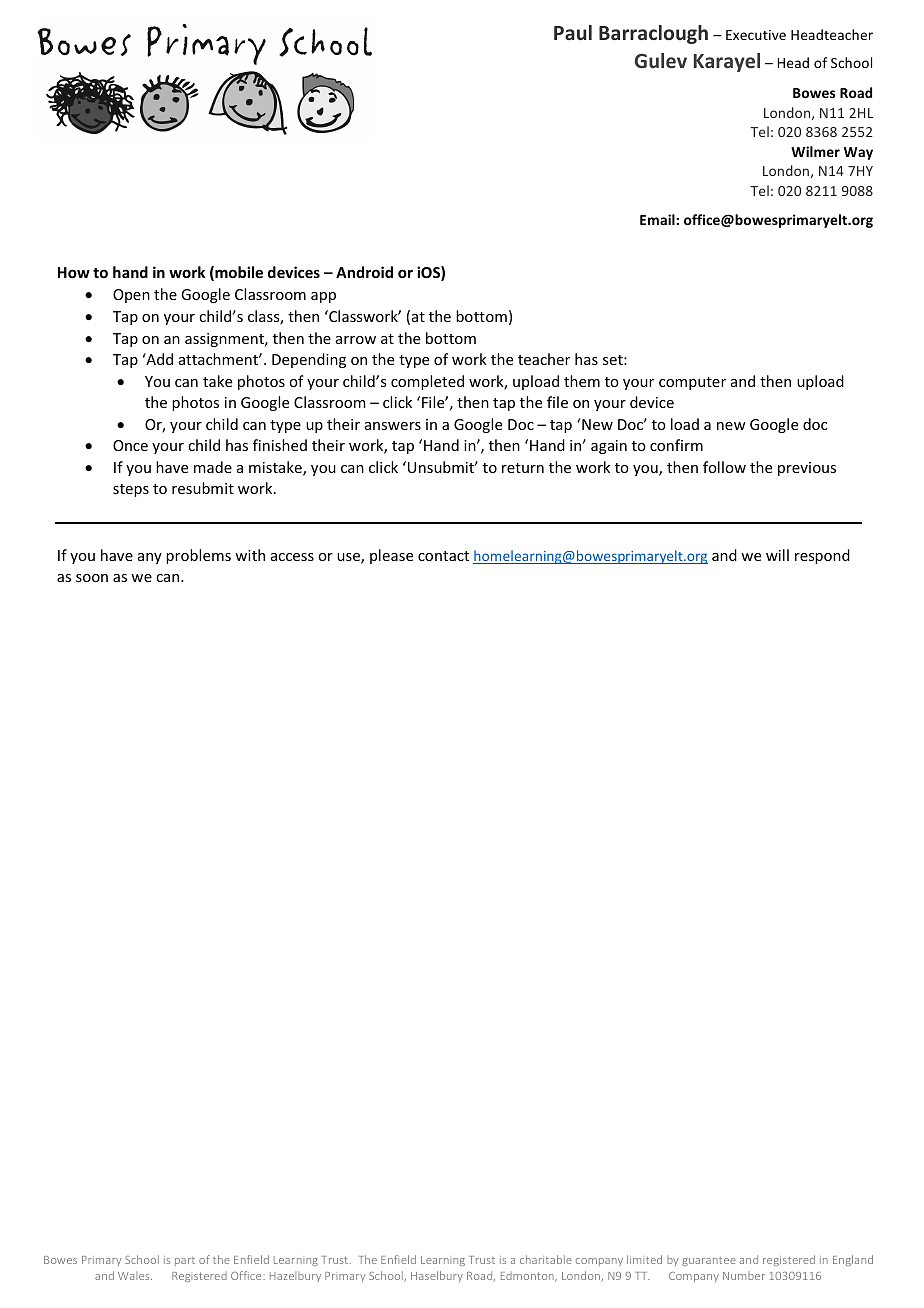 The image size is (924, 1308). What do you see at coordinates (364, 272) in the page?
I see `Android` at bounding box center [364, 272].
